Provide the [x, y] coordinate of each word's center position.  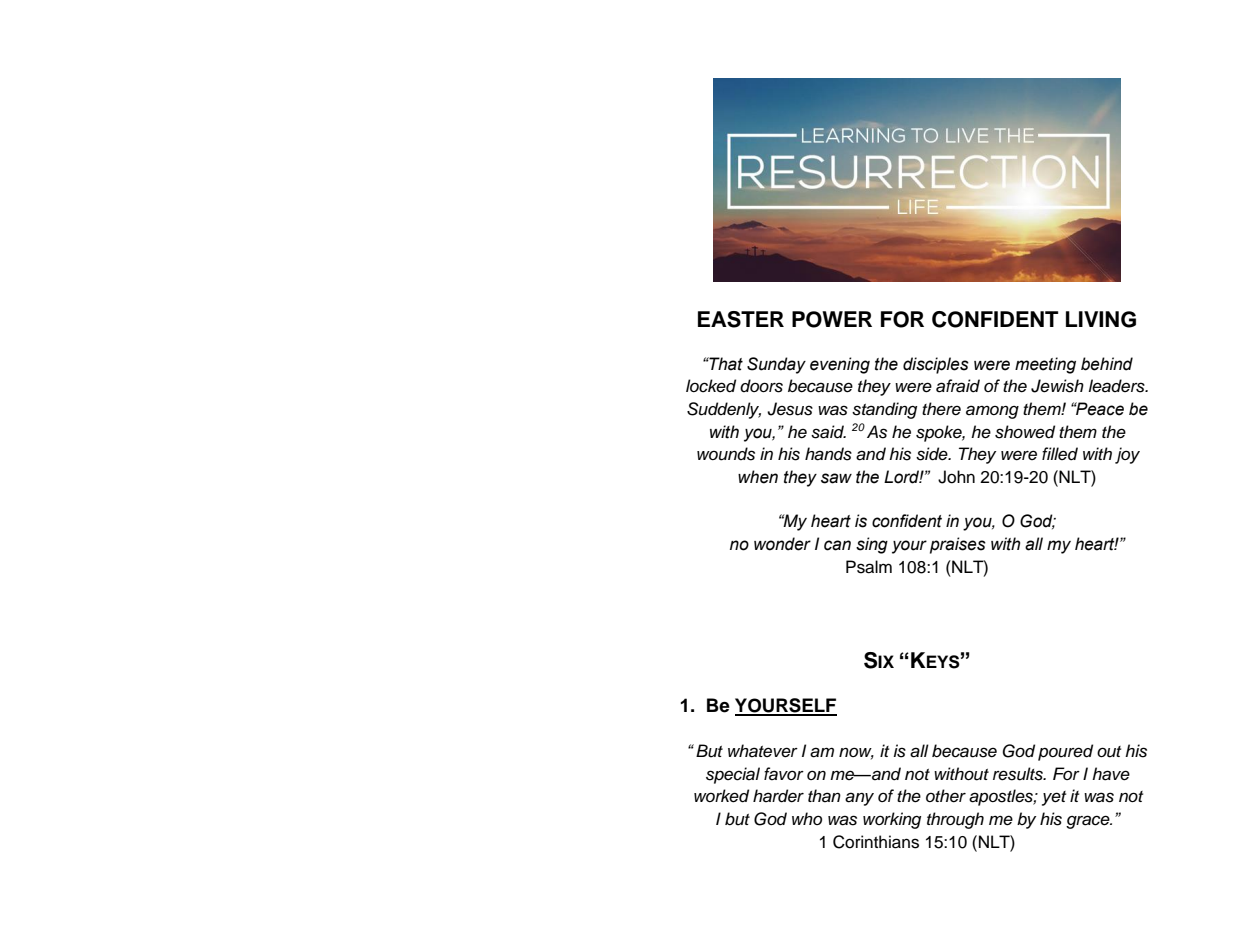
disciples [936, 365]
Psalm [869, 567]
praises [958, 545]
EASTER [741, 319]
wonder [782, 544]
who [807, 818]
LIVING [1101, 319]
